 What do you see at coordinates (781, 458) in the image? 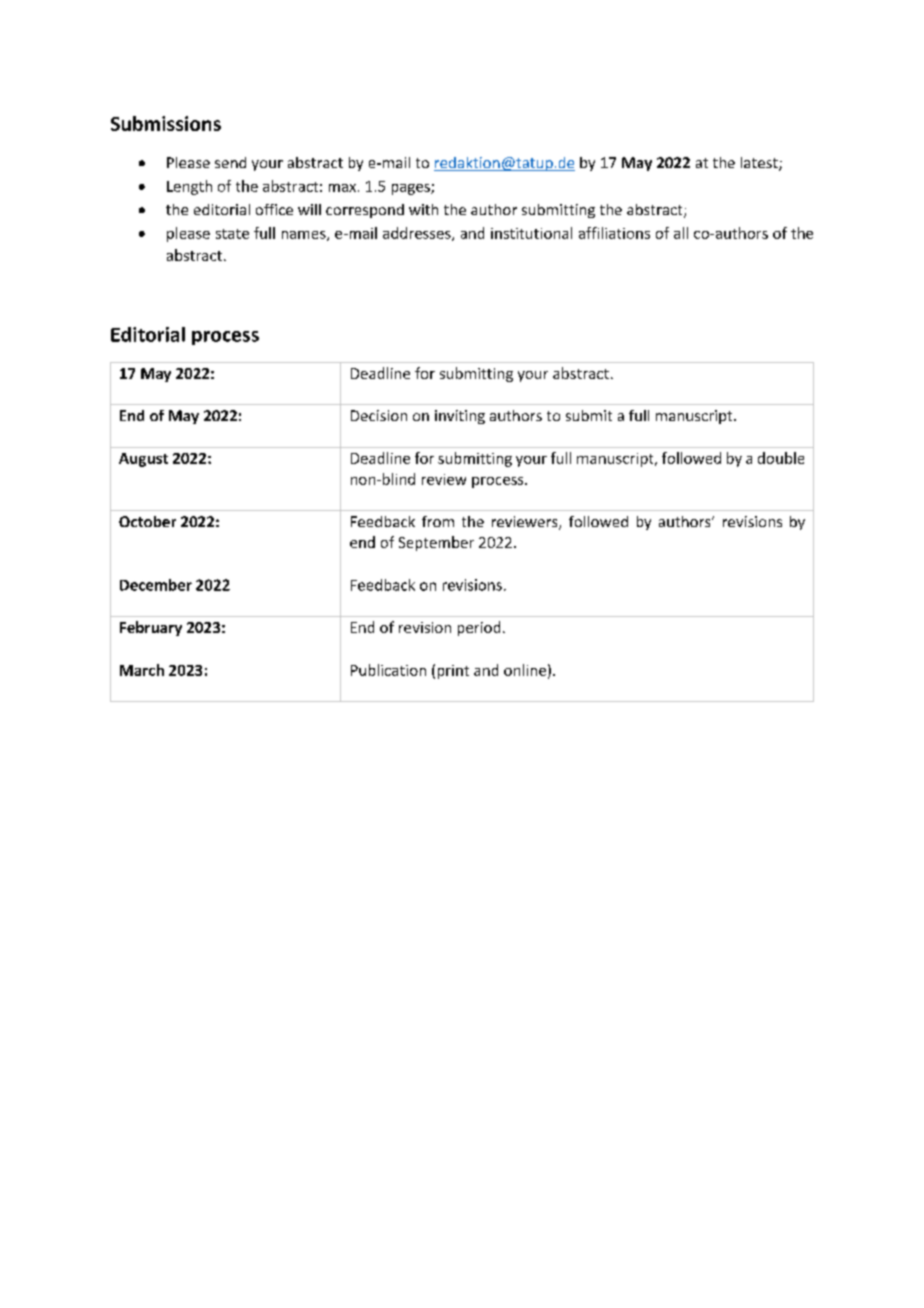
I see `double` at bounding box center [781, 458].
